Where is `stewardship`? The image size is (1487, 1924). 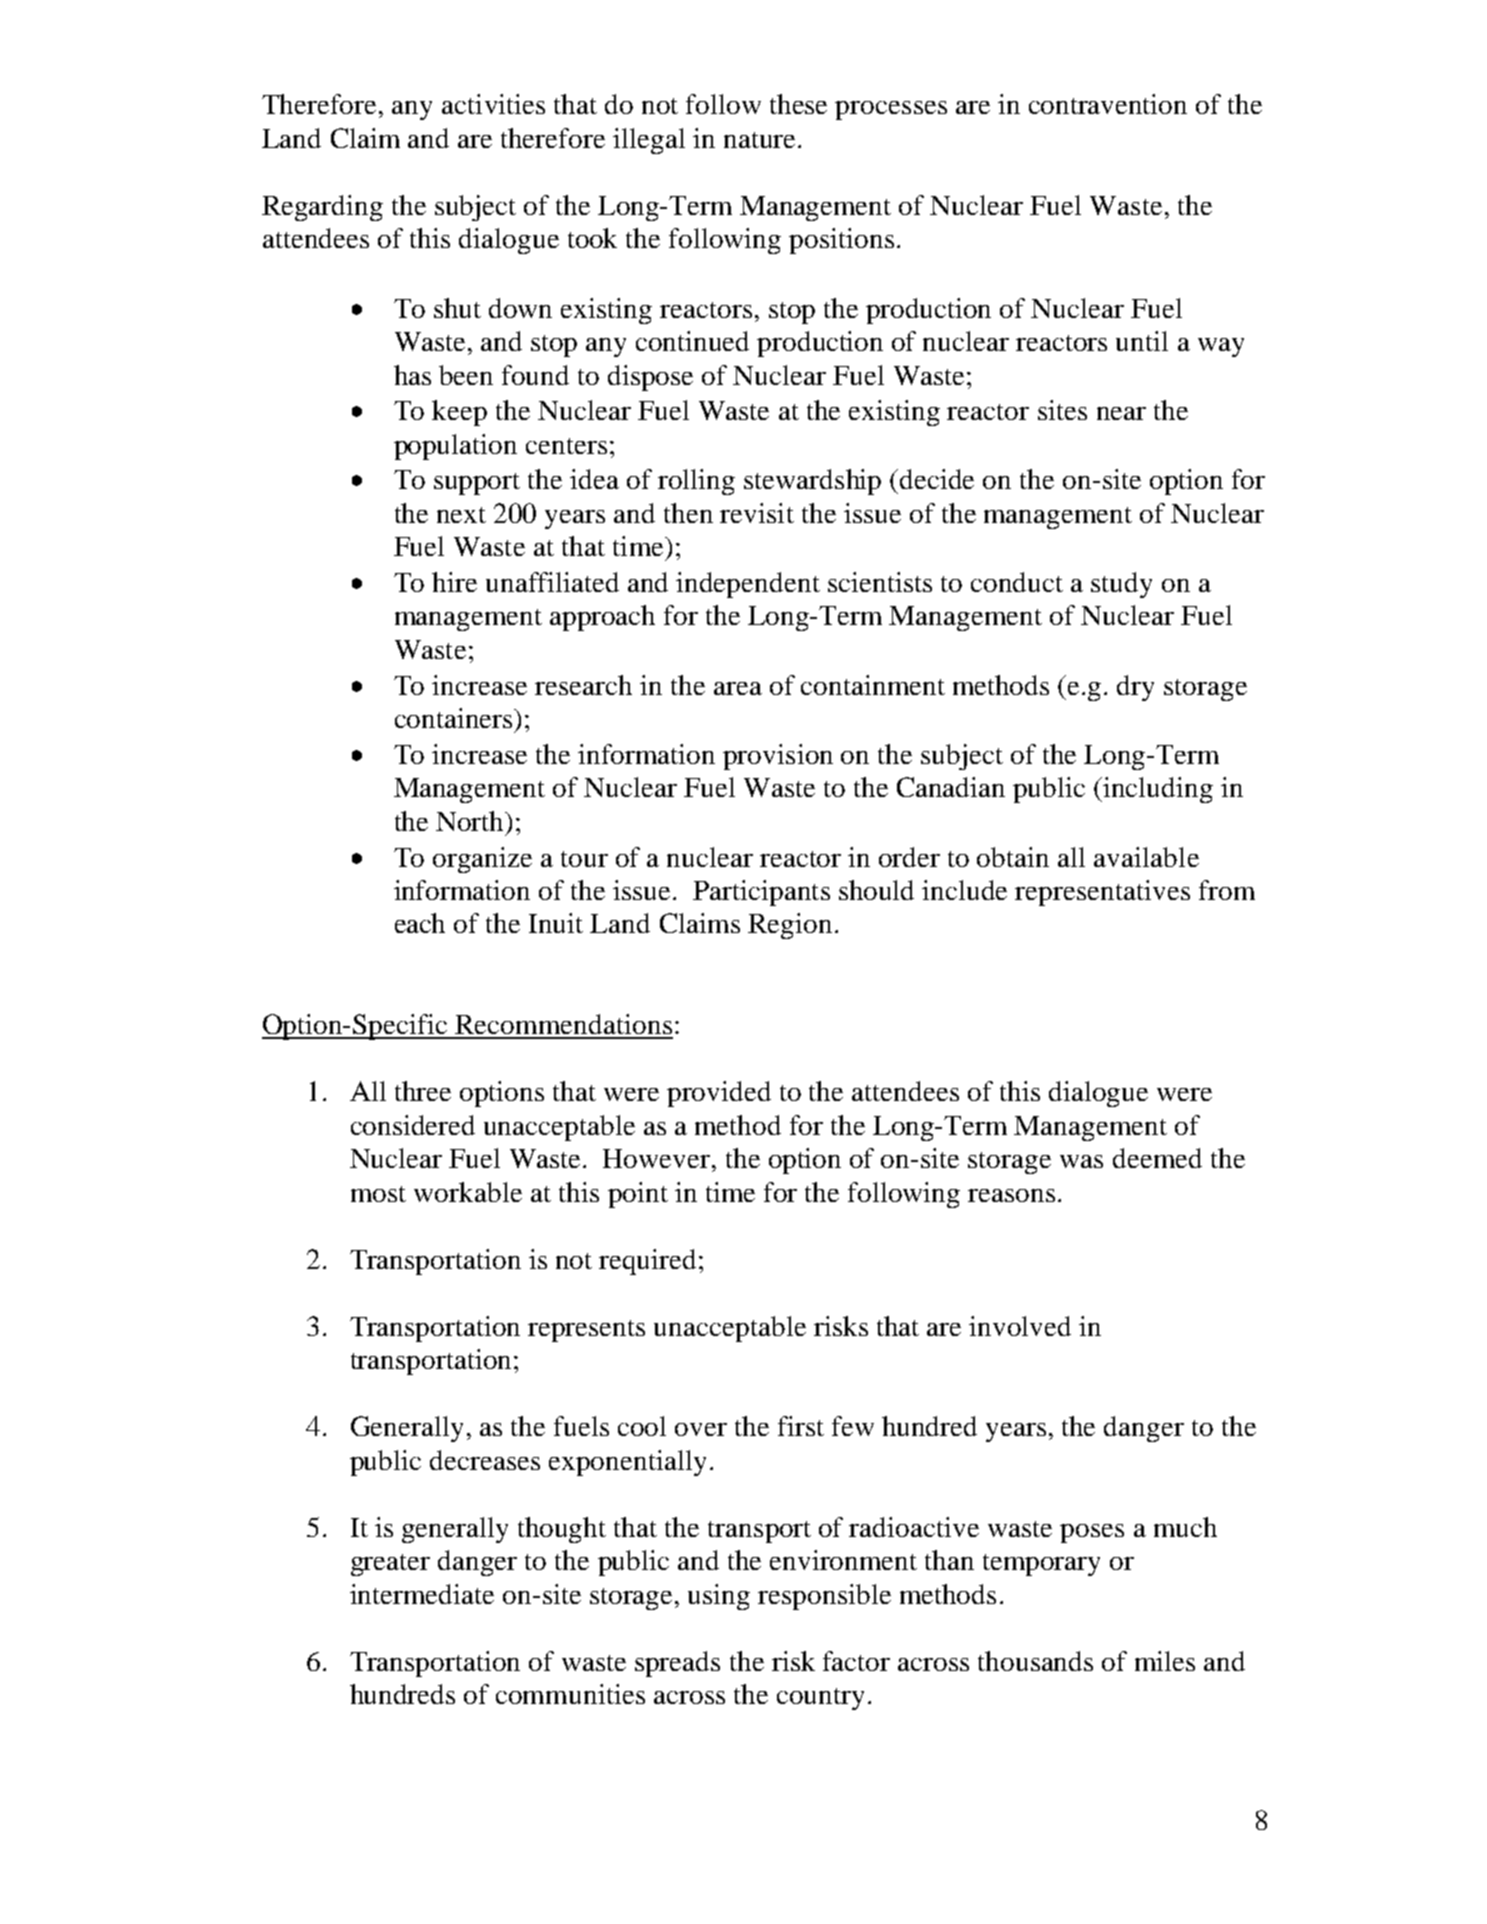
stewardship is located at coordinates (812, 482).
